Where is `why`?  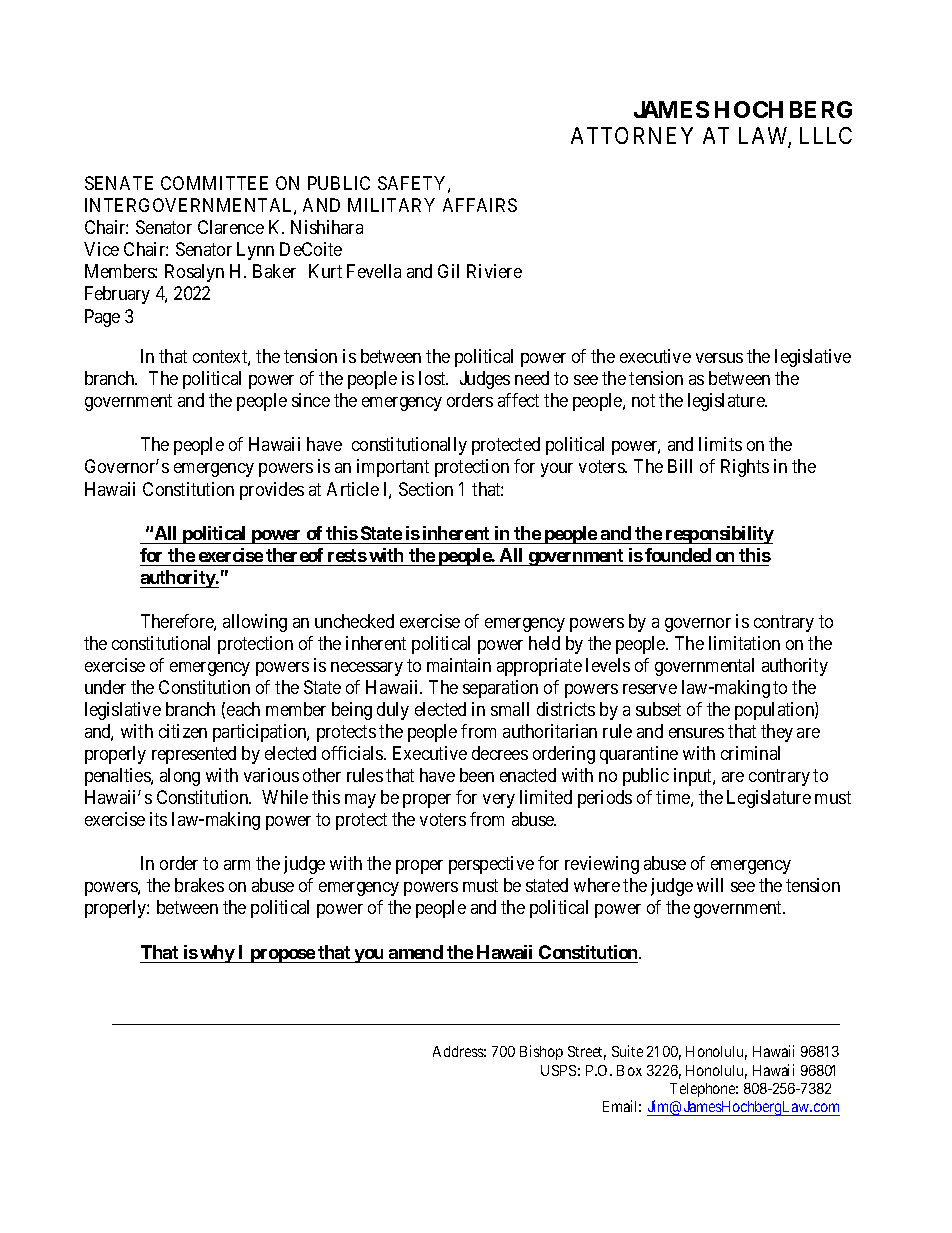 why is located at coordinates (217, 954).
